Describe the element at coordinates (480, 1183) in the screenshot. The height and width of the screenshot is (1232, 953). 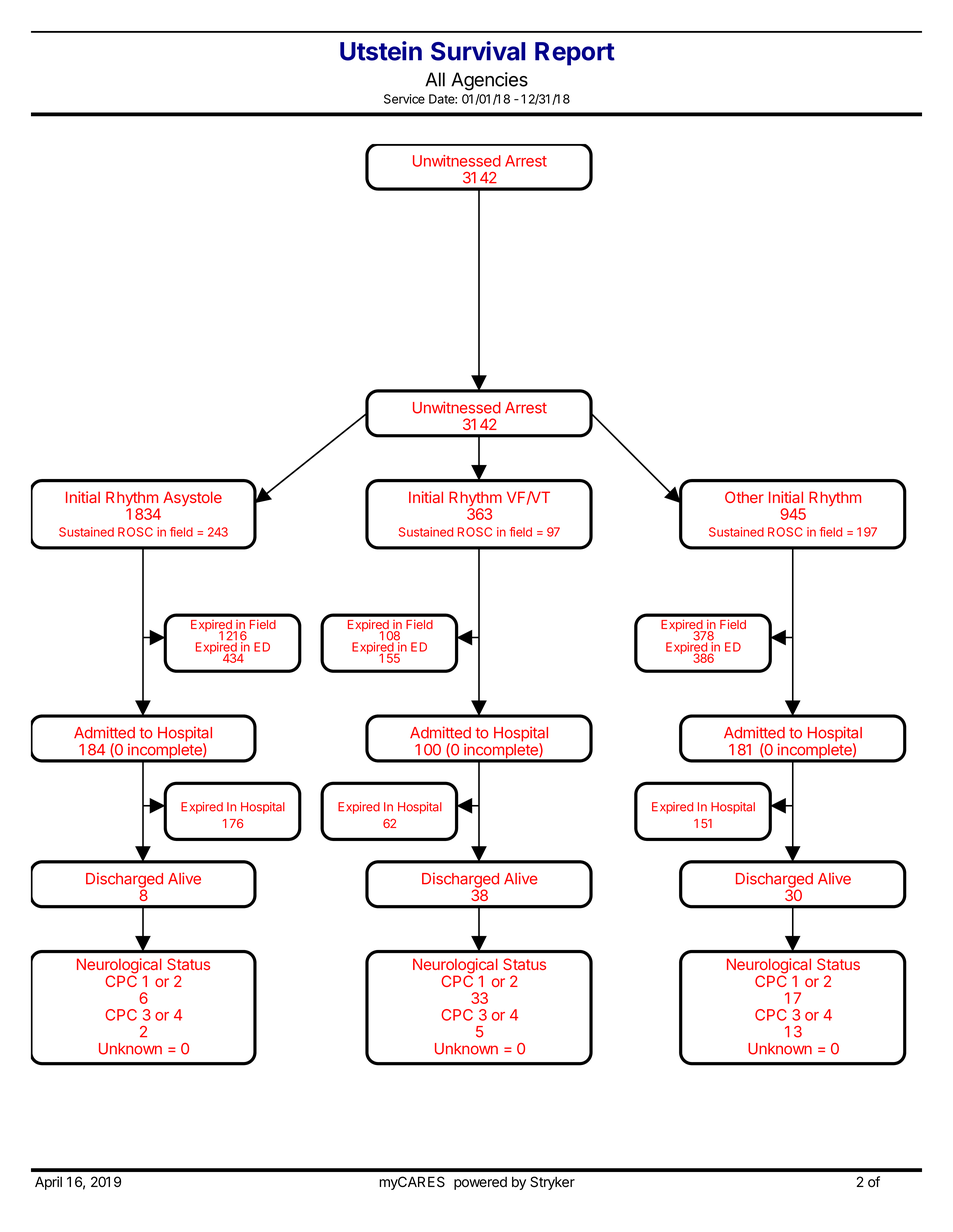
I see `powered` at that location.
